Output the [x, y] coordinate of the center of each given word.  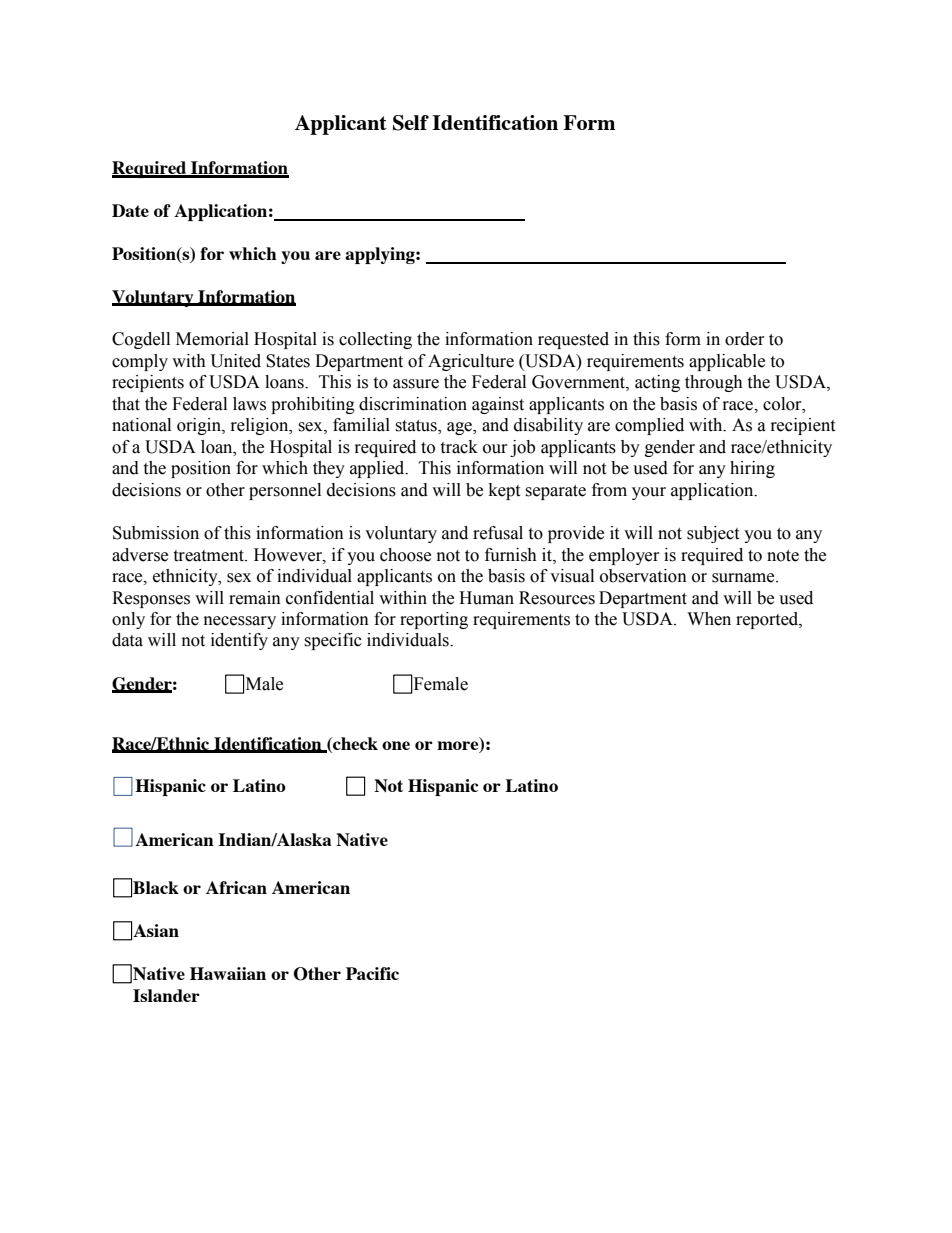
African [236, 887]
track [459, 447]
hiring [752, 469]
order [745, 339]
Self [411, 123]
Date [130, 210]
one [396, 745]
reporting [434, 620]
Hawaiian [228, 973]
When [709, 619]
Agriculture [471, 362]
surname [744, 578]
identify [239, 641]
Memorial [212, 339]
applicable [727, 362]
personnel [285, 491]
